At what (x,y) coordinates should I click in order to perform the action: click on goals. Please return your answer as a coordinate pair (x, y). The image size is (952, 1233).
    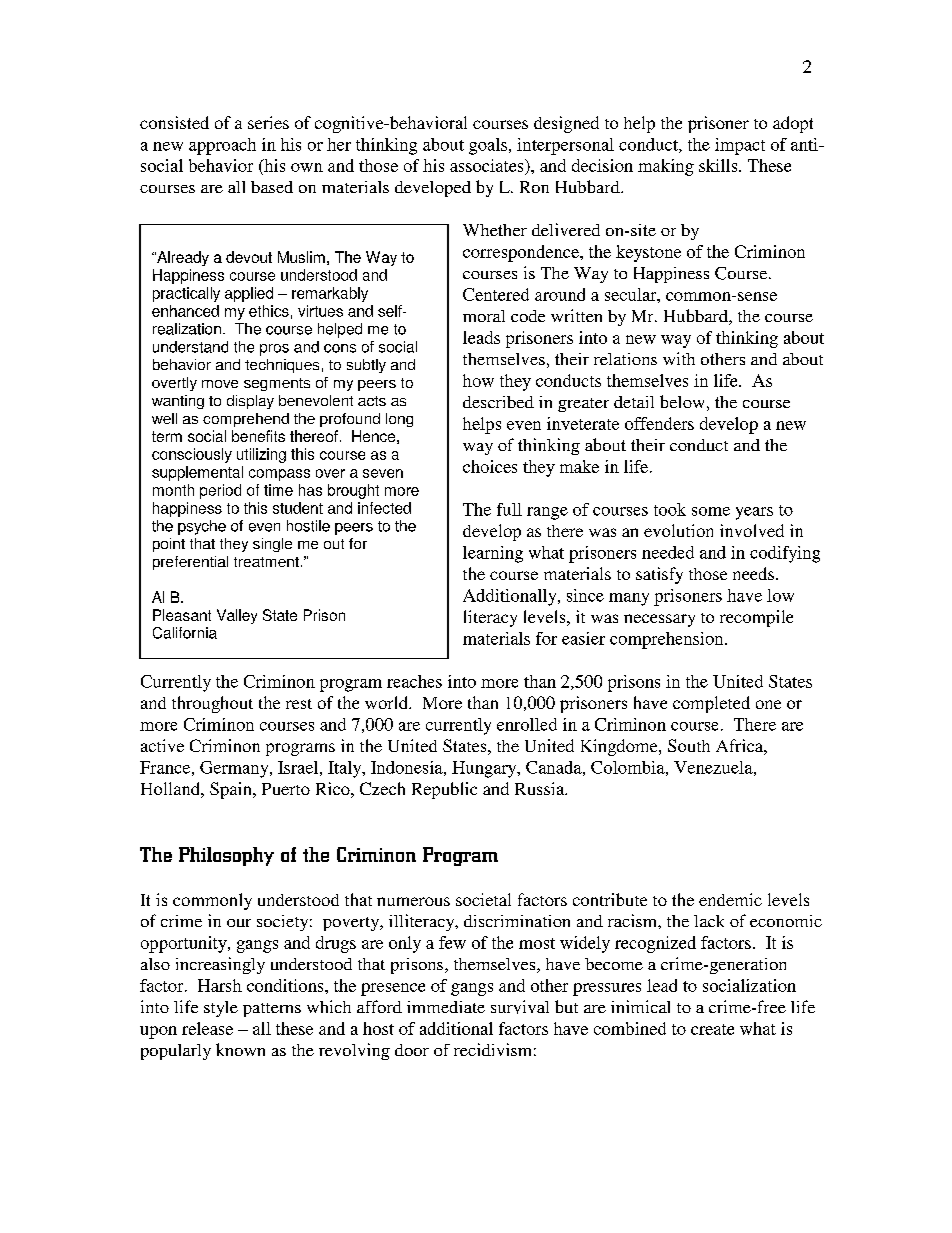
    Looking at the image, I should click on (488, 146).
